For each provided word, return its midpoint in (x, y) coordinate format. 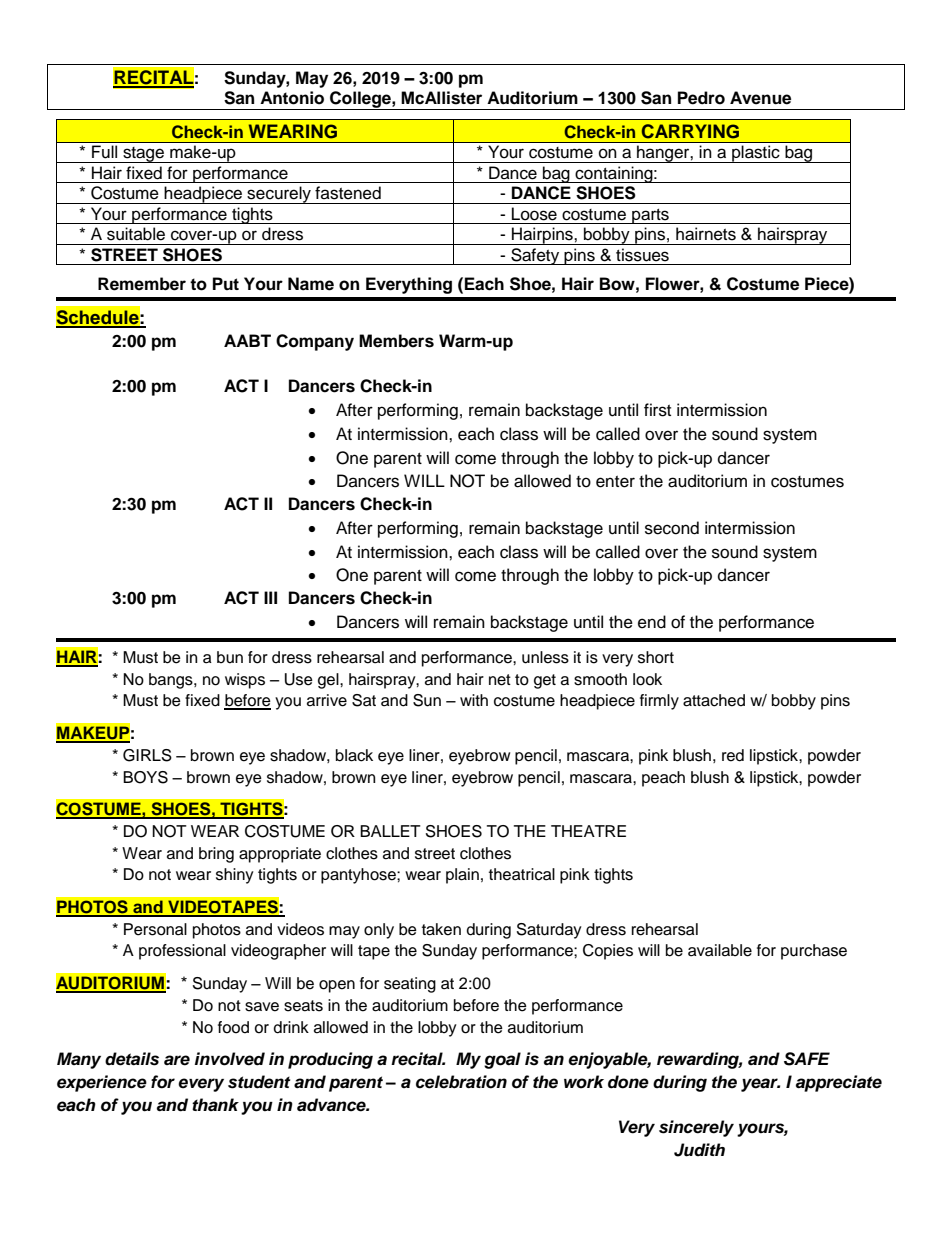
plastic (756, 154)
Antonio (292, 98)
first (657, 410)
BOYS (145, 777)
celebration (461, 1082)
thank (215, 1104)
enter (615, 482)
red (733, 755)
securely (279, 195)
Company (315, 342)
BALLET (390, 831)
